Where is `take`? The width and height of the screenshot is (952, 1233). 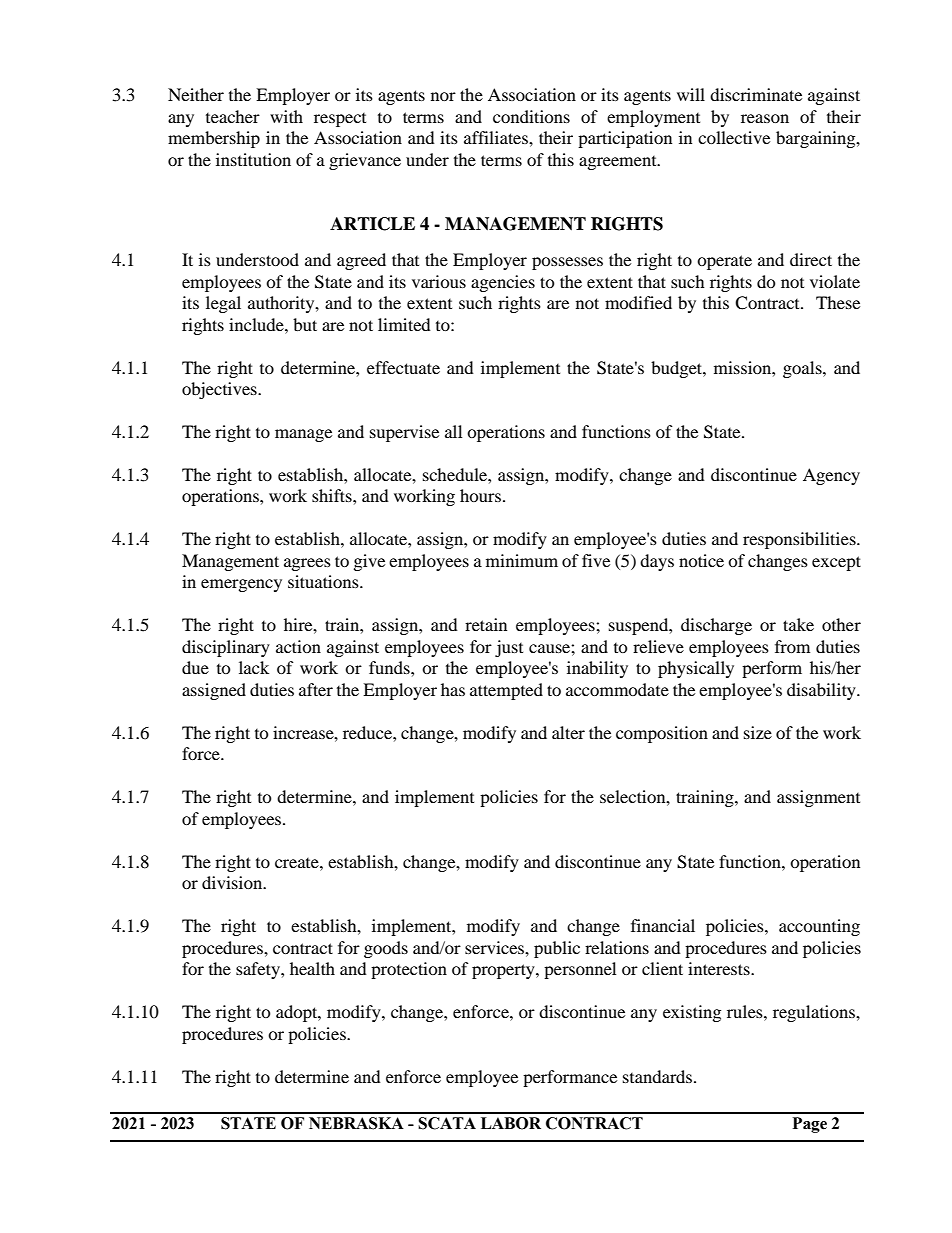
take is located at coordinates (798, 624).
